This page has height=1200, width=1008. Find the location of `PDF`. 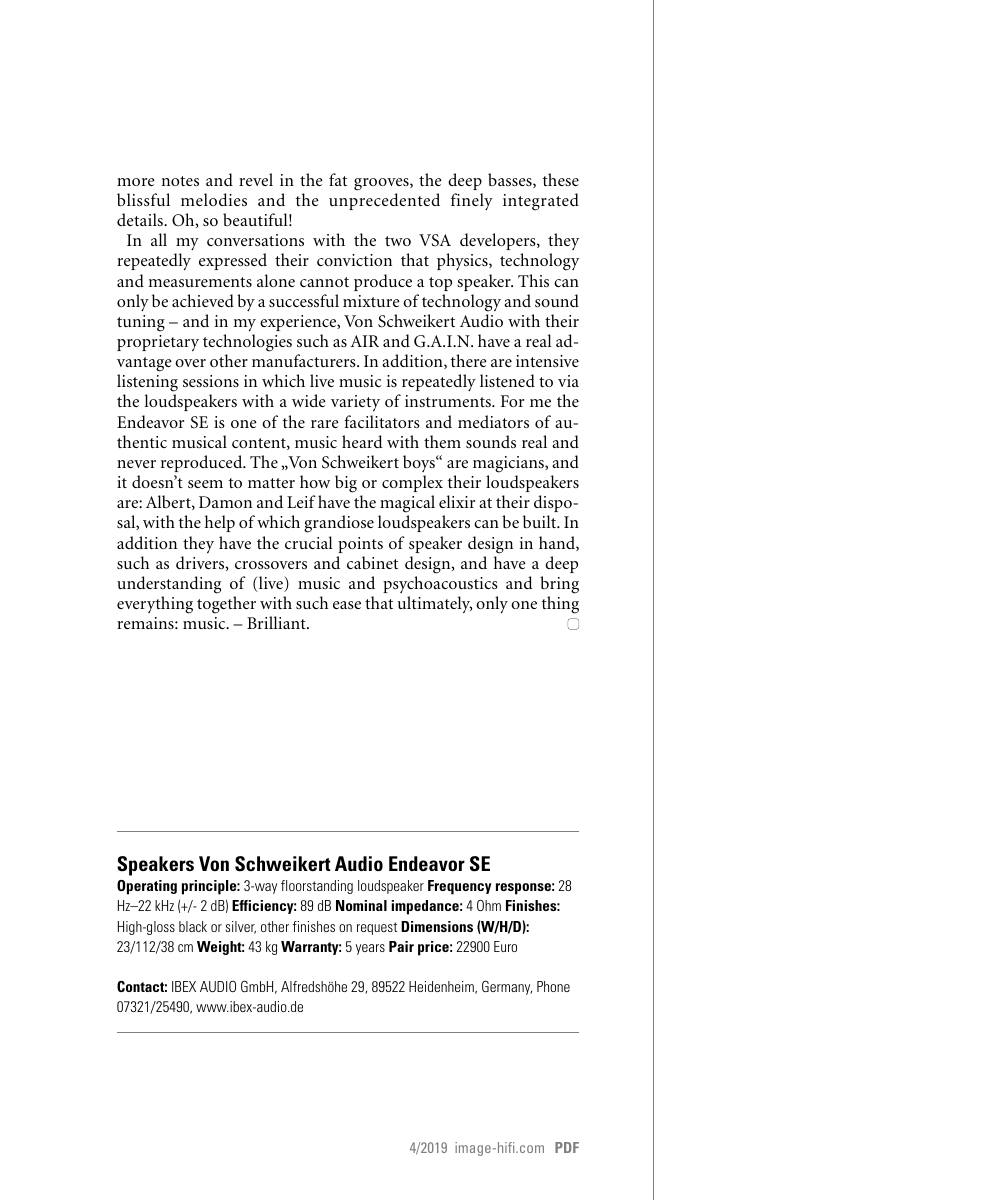

PDF is located at coordinates (567, 1147).
